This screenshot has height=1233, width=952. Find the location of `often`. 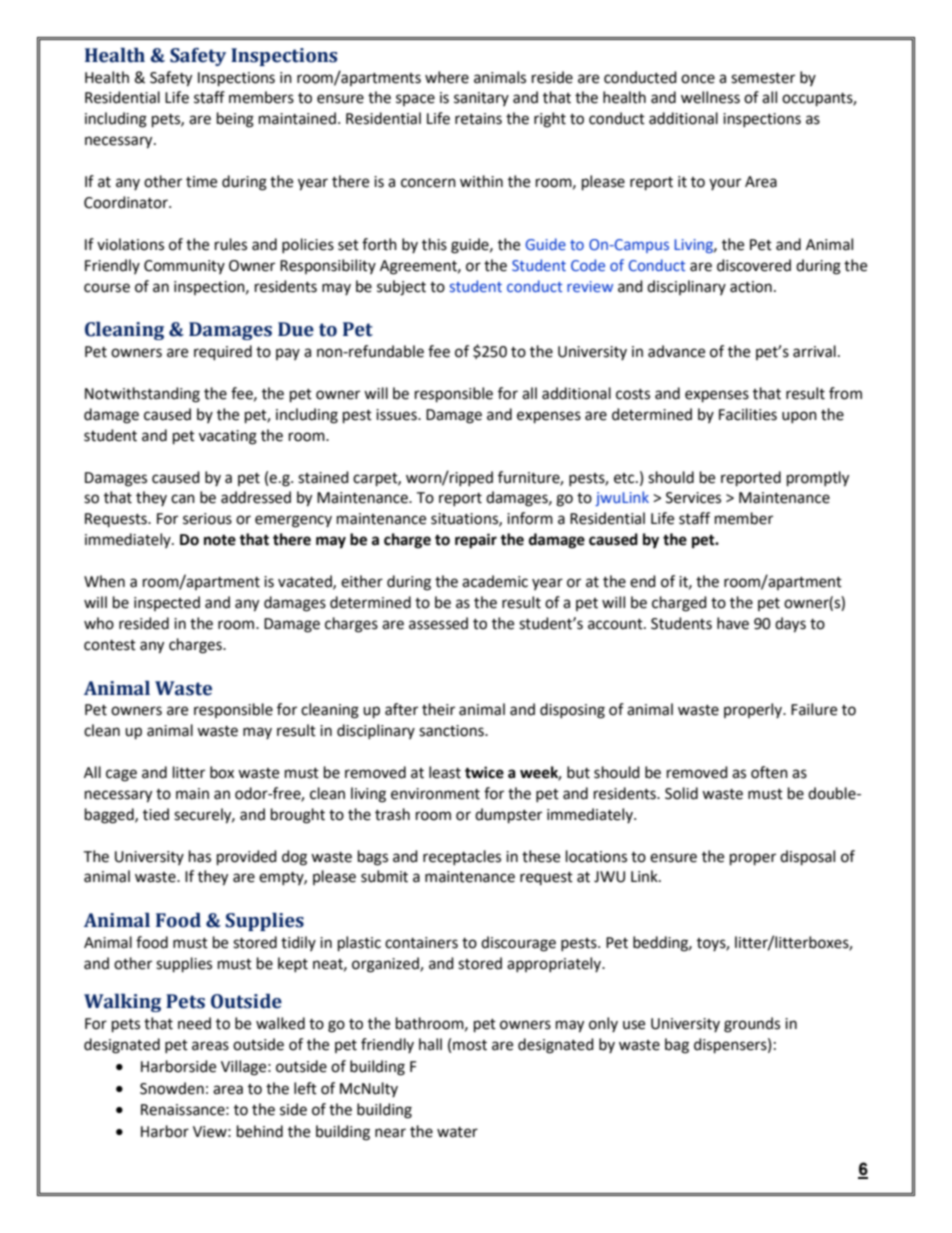

often is located at coordinates (769, 772).
